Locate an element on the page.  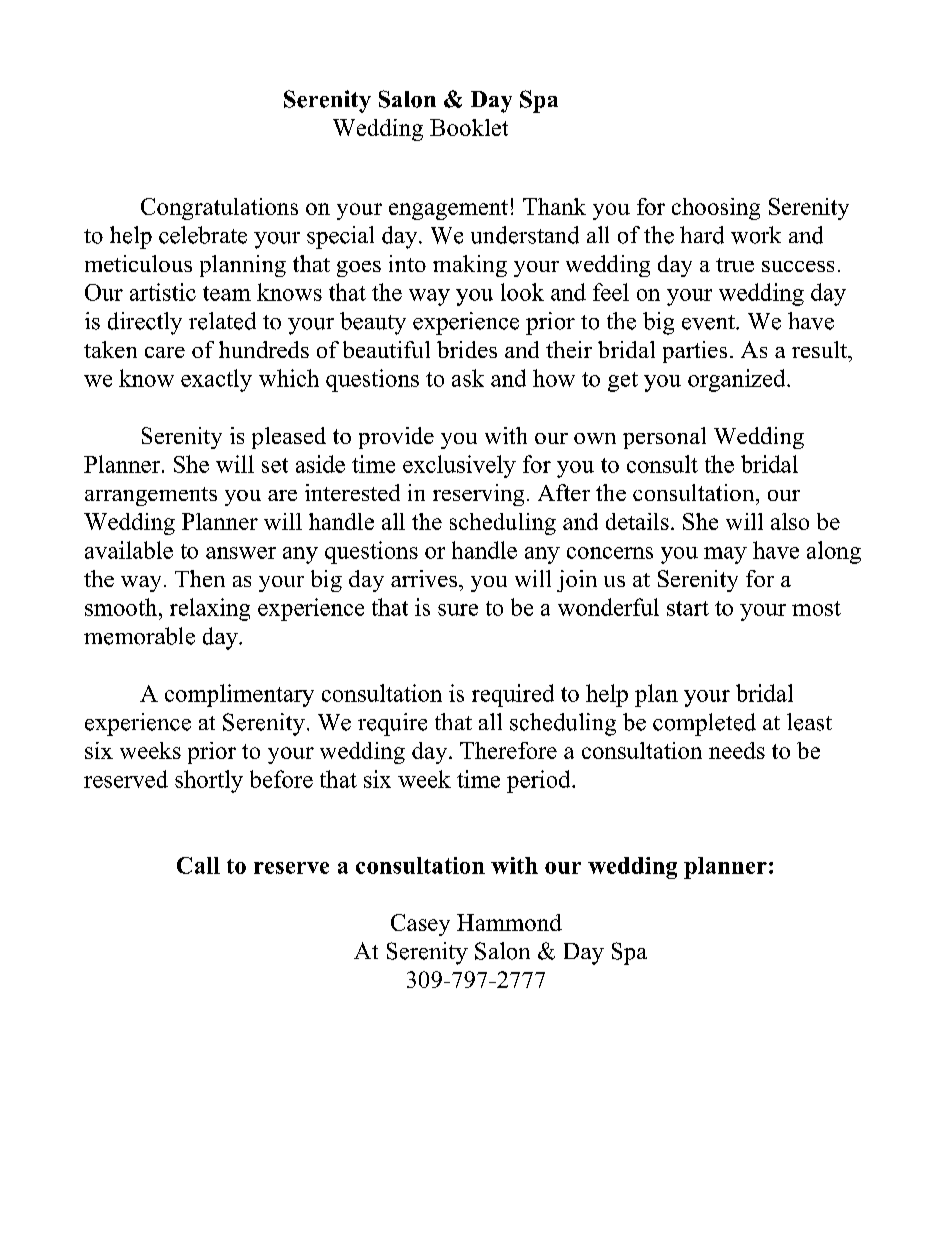
exactly is located at coordinates (216, 380).
